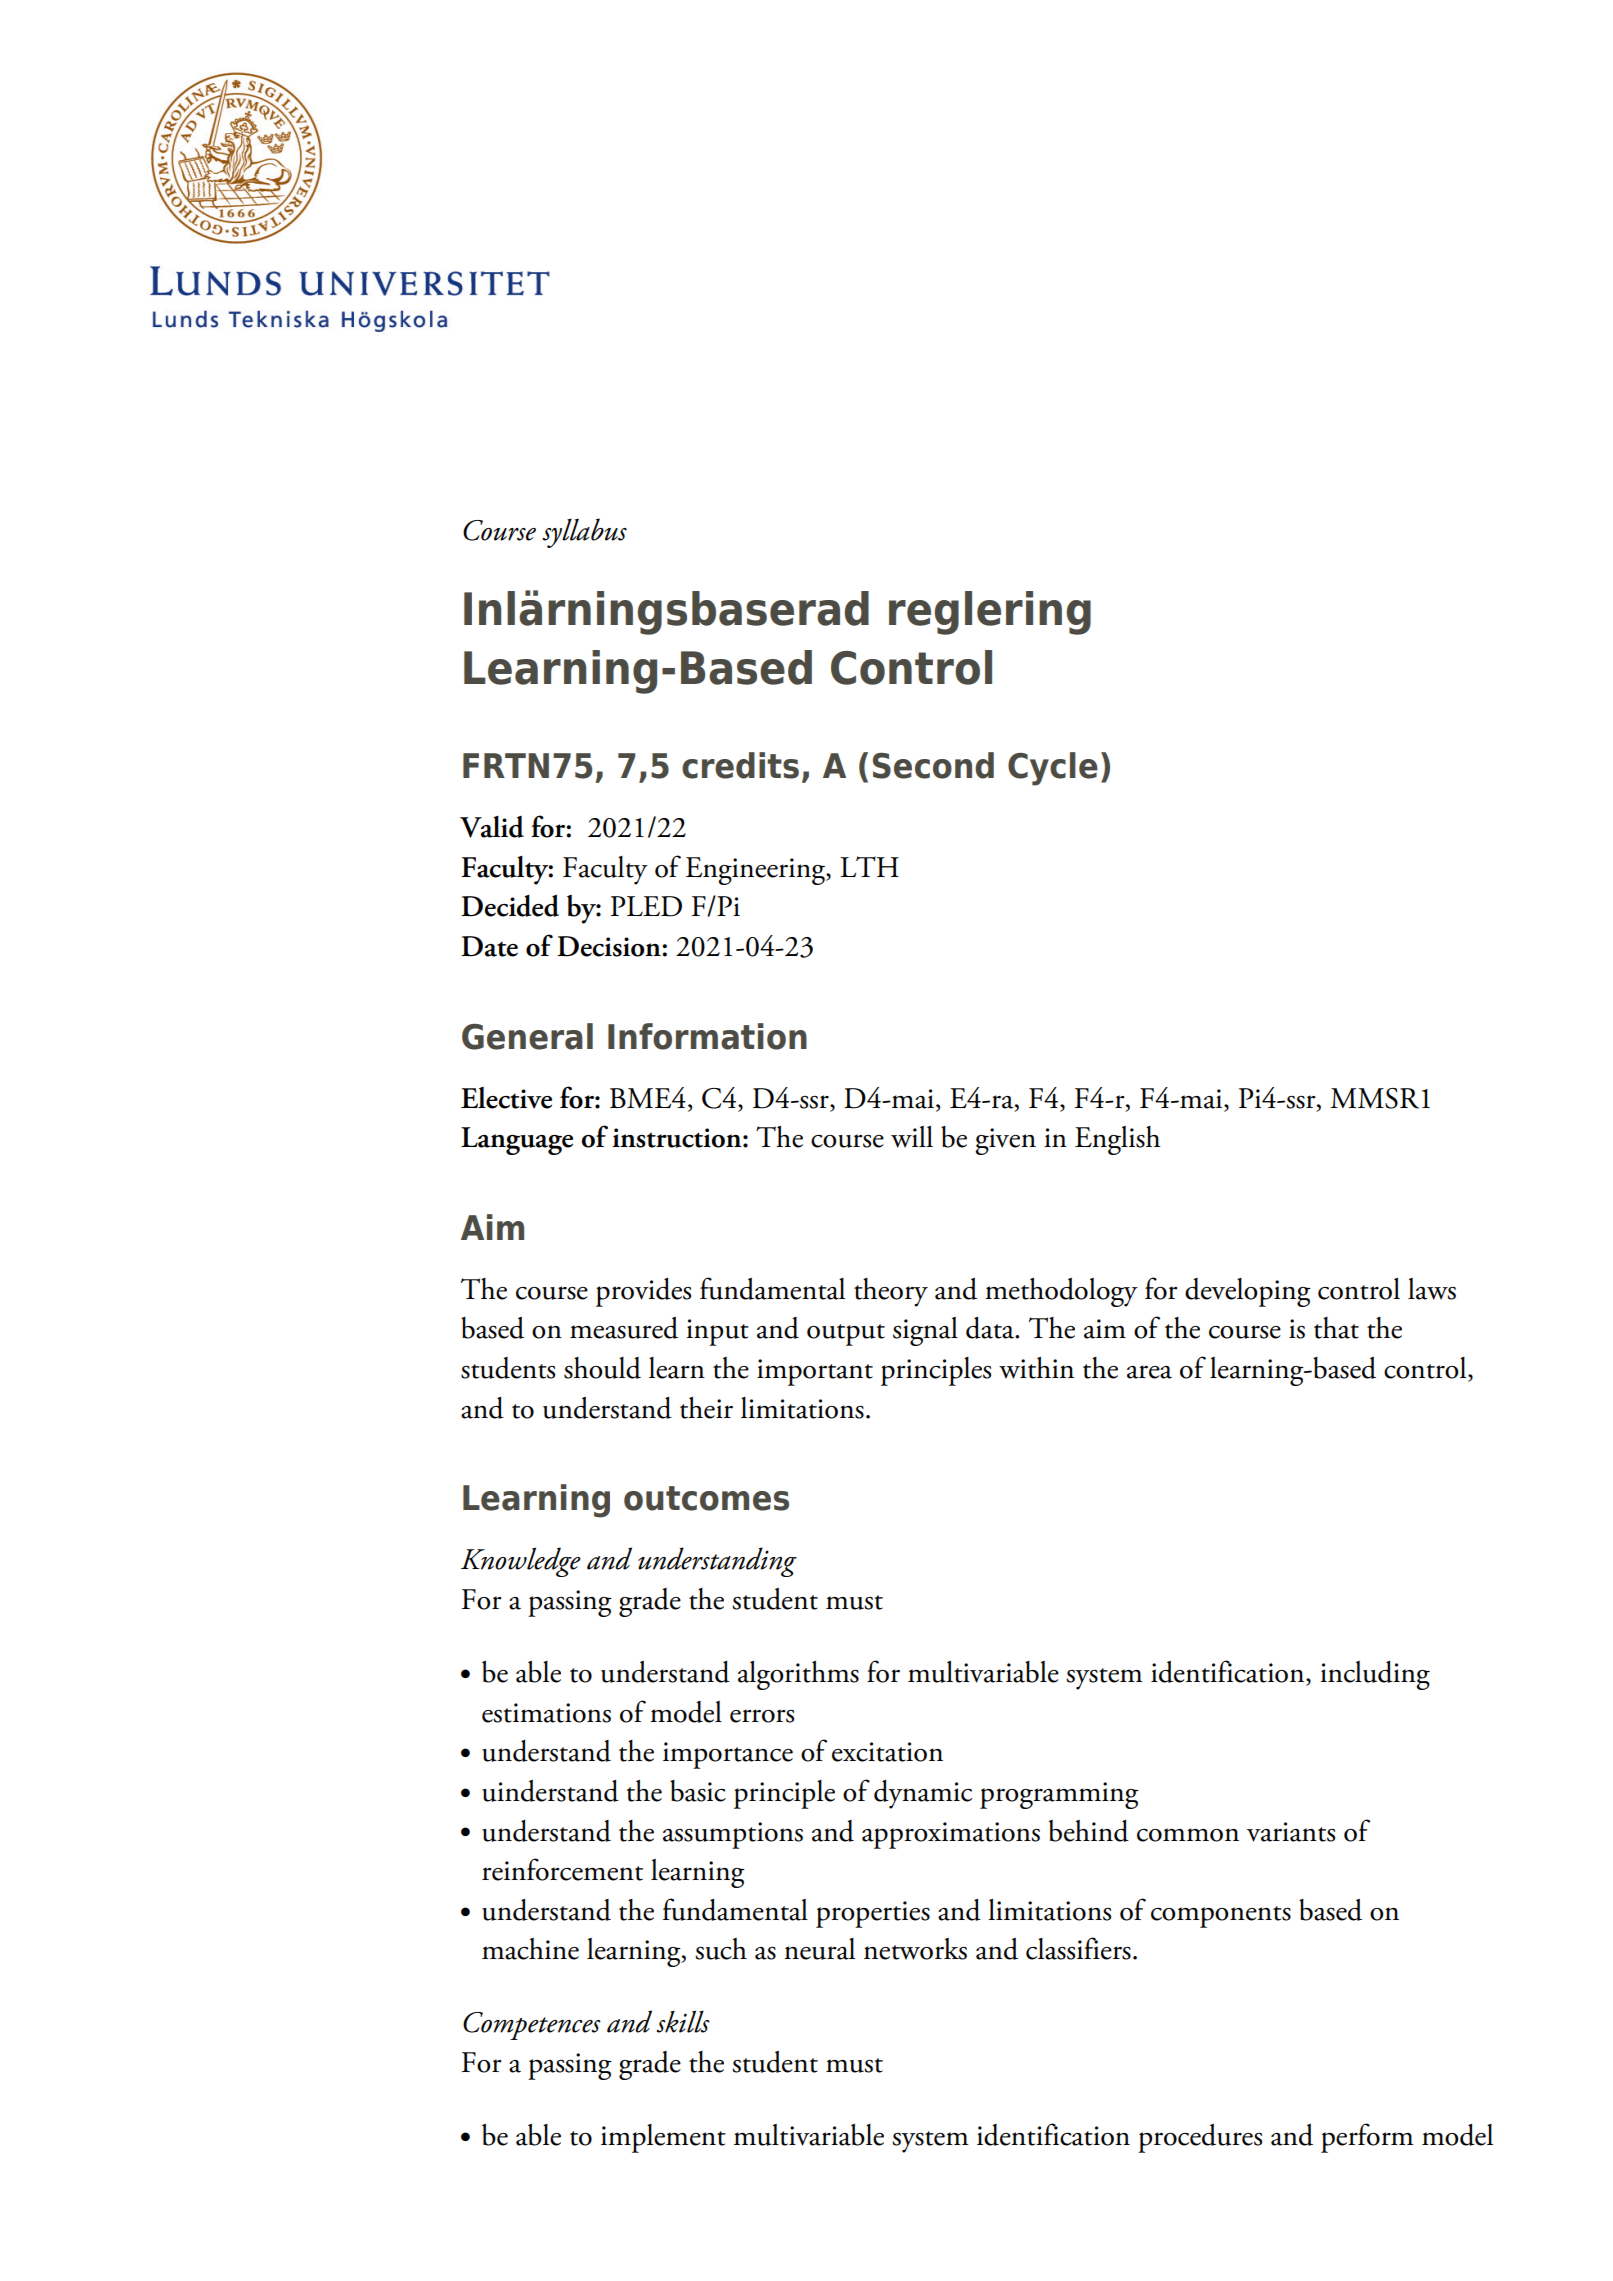 The height and width of the page is (2281, 1613). Describe the element at coordinates (521, 1562) in the page. I see `Knowledge` at that location.
